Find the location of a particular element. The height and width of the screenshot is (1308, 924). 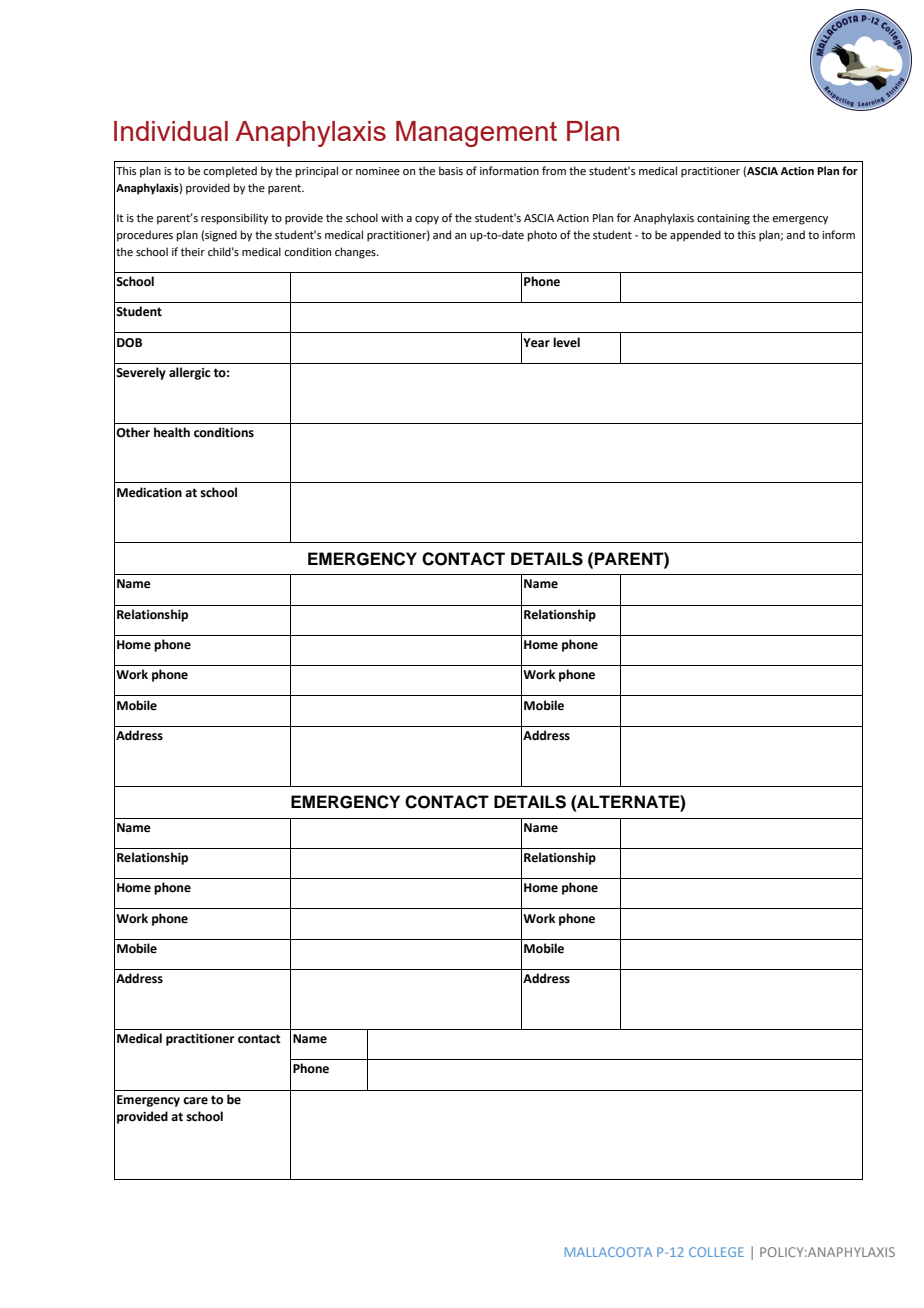

changes is located at coordinates (356, 253).
